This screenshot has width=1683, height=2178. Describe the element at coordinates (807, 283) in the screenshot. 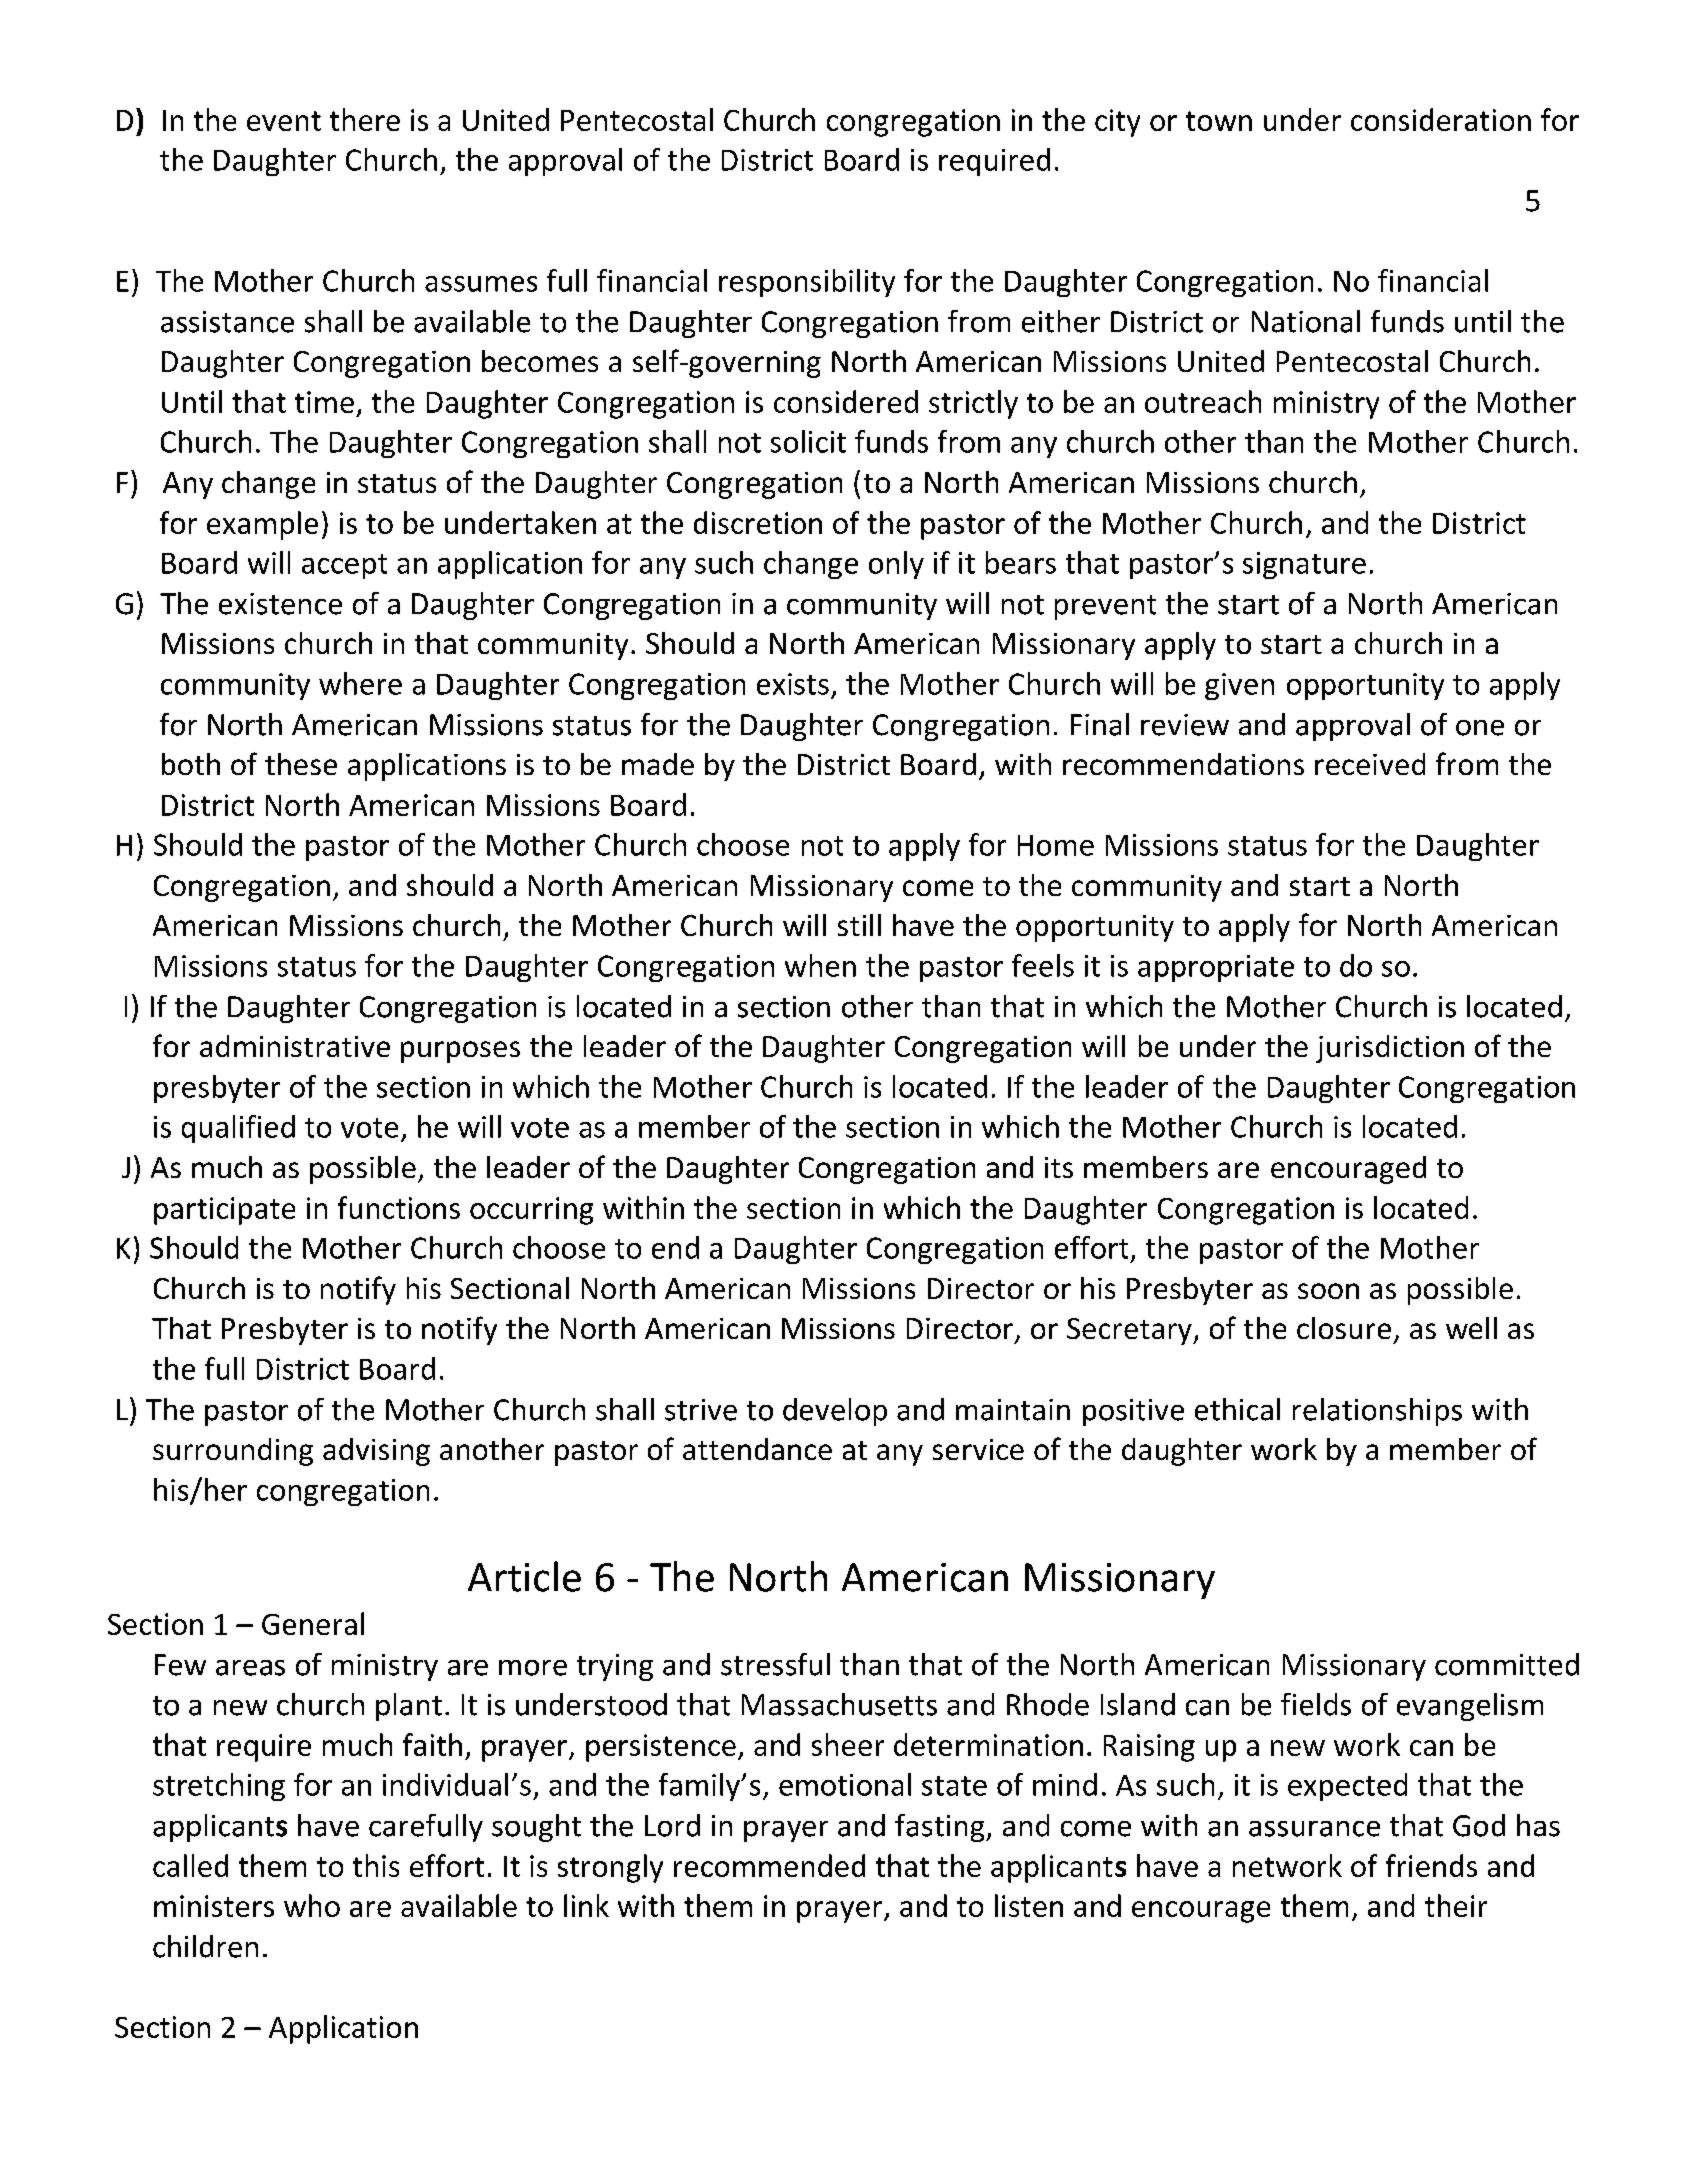

I see `responsibility` at that location.
